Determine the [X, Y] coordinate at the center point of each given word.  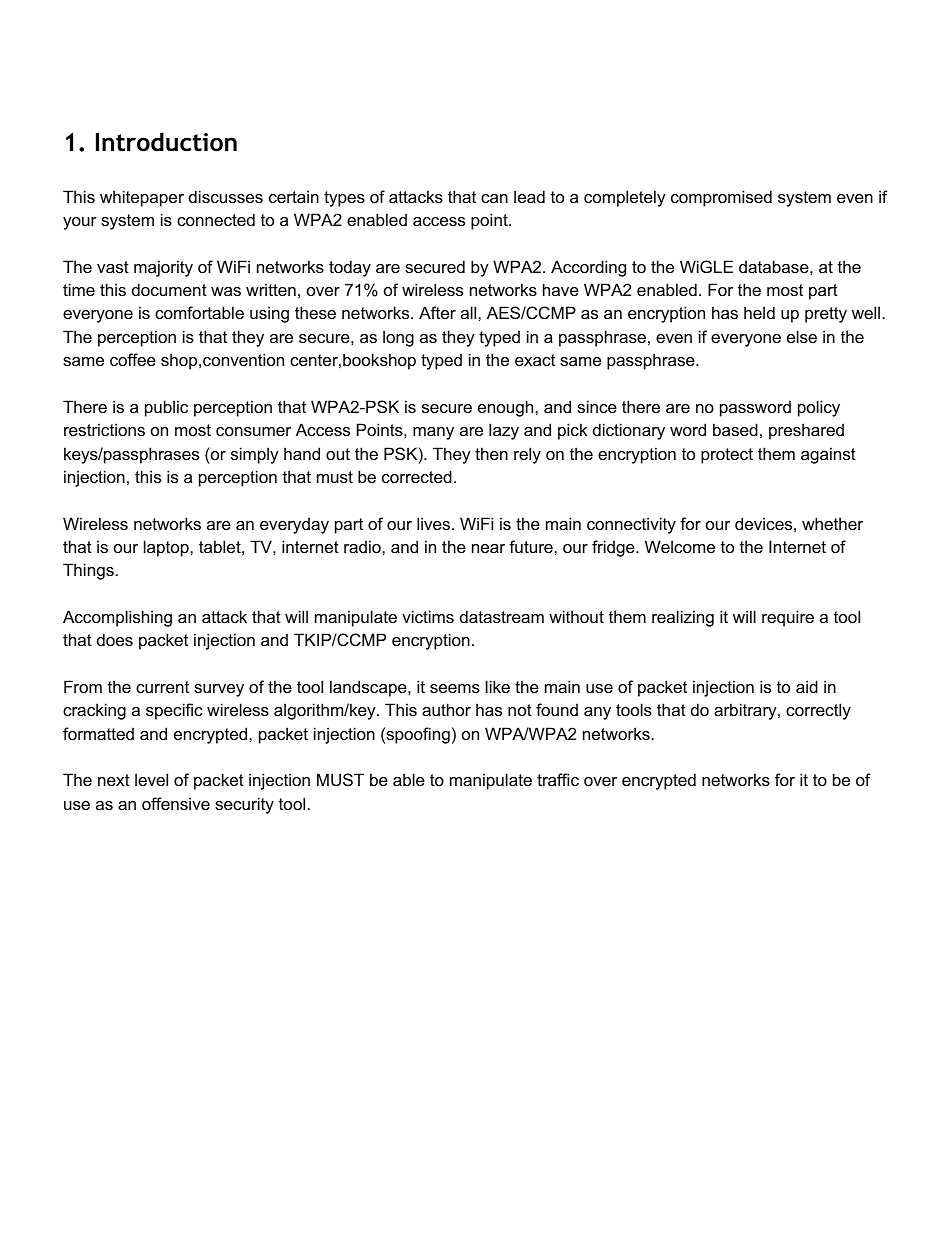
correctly [818, 711]
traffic [558, 779]
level [151, 779]
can [494, 198]
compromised [721, 198]
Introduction [166, 142]
